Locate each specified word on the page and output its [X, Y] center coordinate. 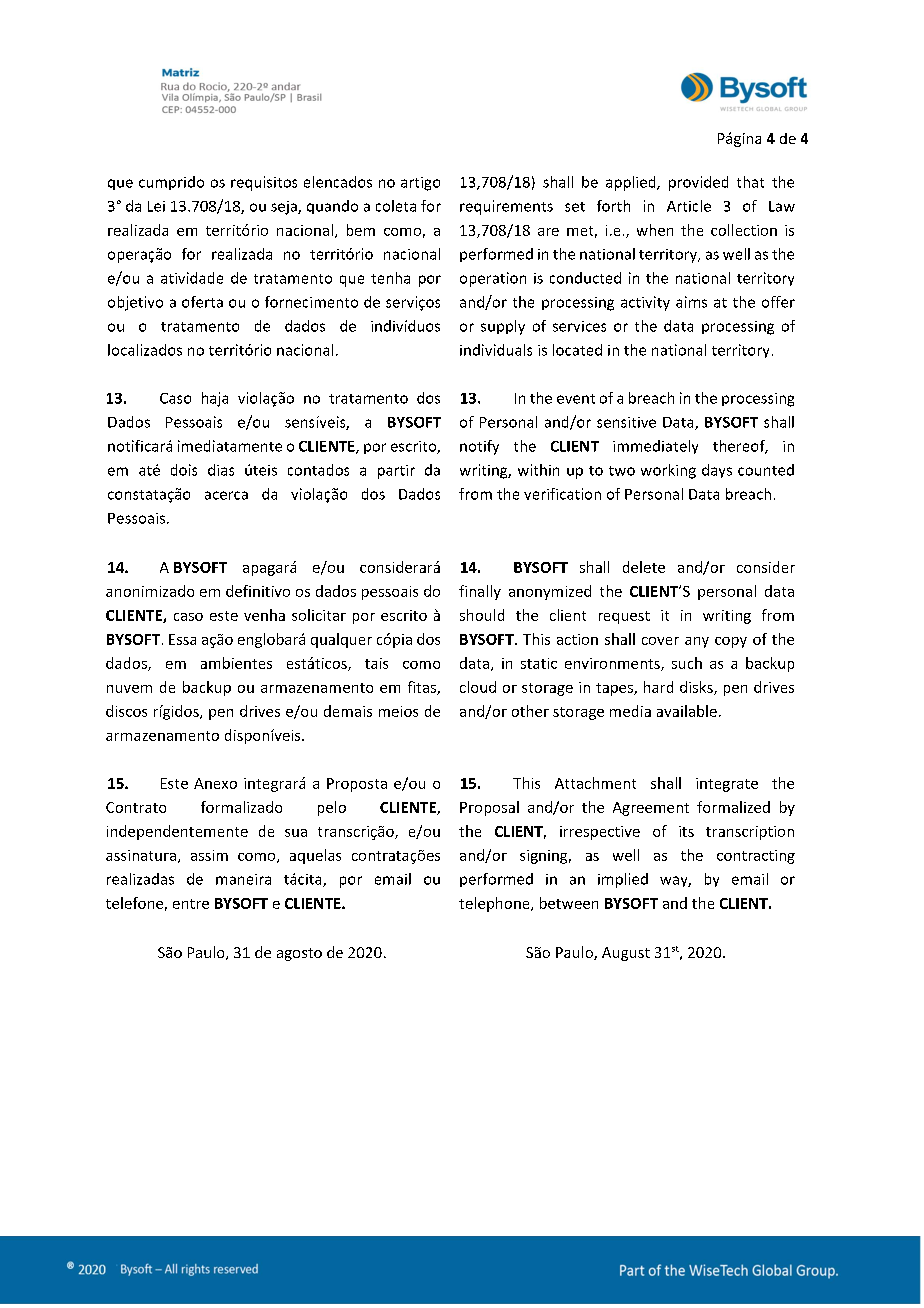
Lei [156, 206]
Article [689, 206]
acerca [226, 495]
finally [480, 592]
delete [644, 567]
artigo [420, 184]
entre [191, 904]
